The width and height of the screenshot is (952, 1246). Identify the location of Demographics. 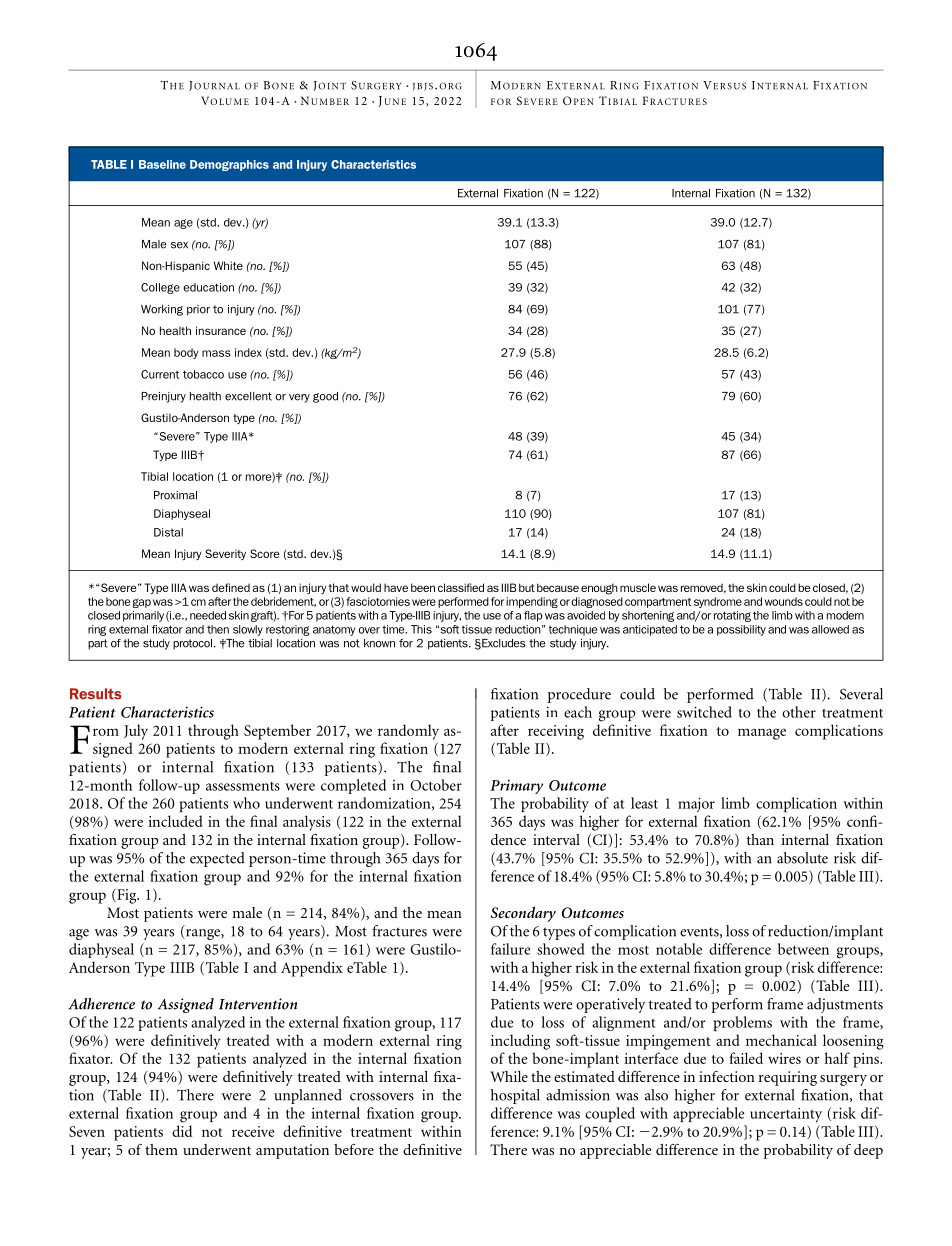
(229, 165).
